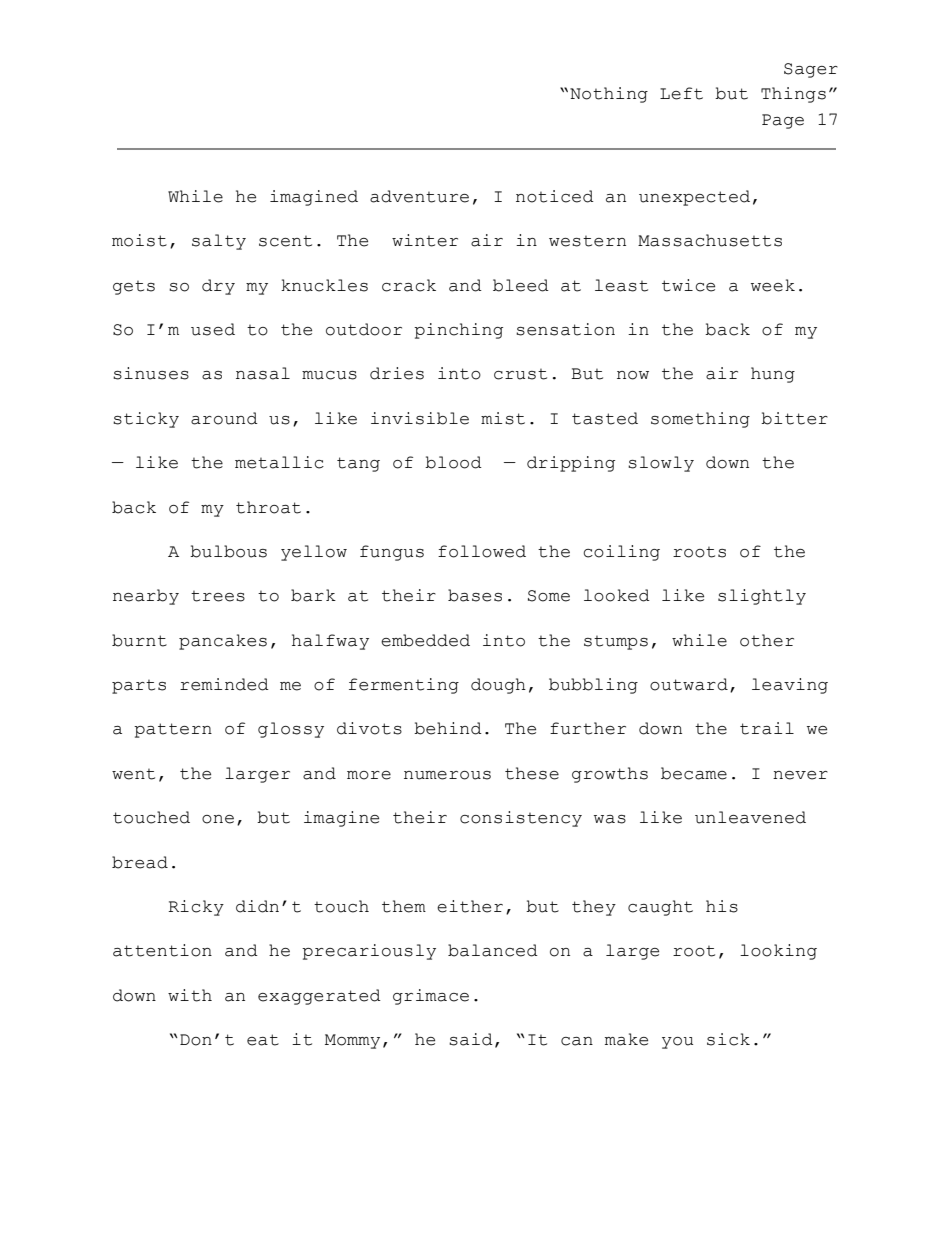 This image has width=952, height=1233. What do you see at coordinates (681, 93) in the image?
I see `Left` at bounding box center [681, 93].
